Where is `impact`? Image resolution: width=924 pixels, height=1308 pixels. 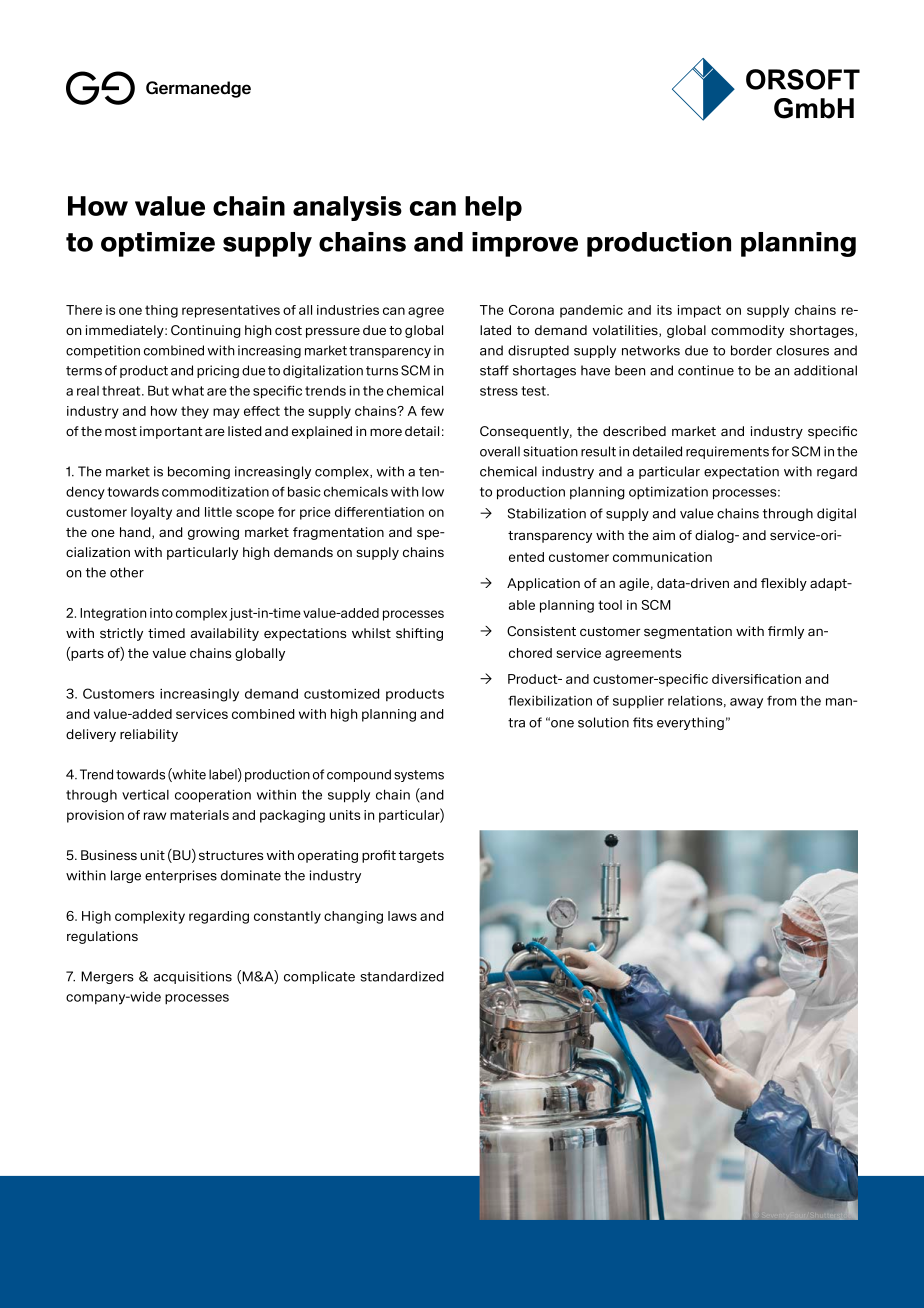 impact is located at coordinates (699, 311).
